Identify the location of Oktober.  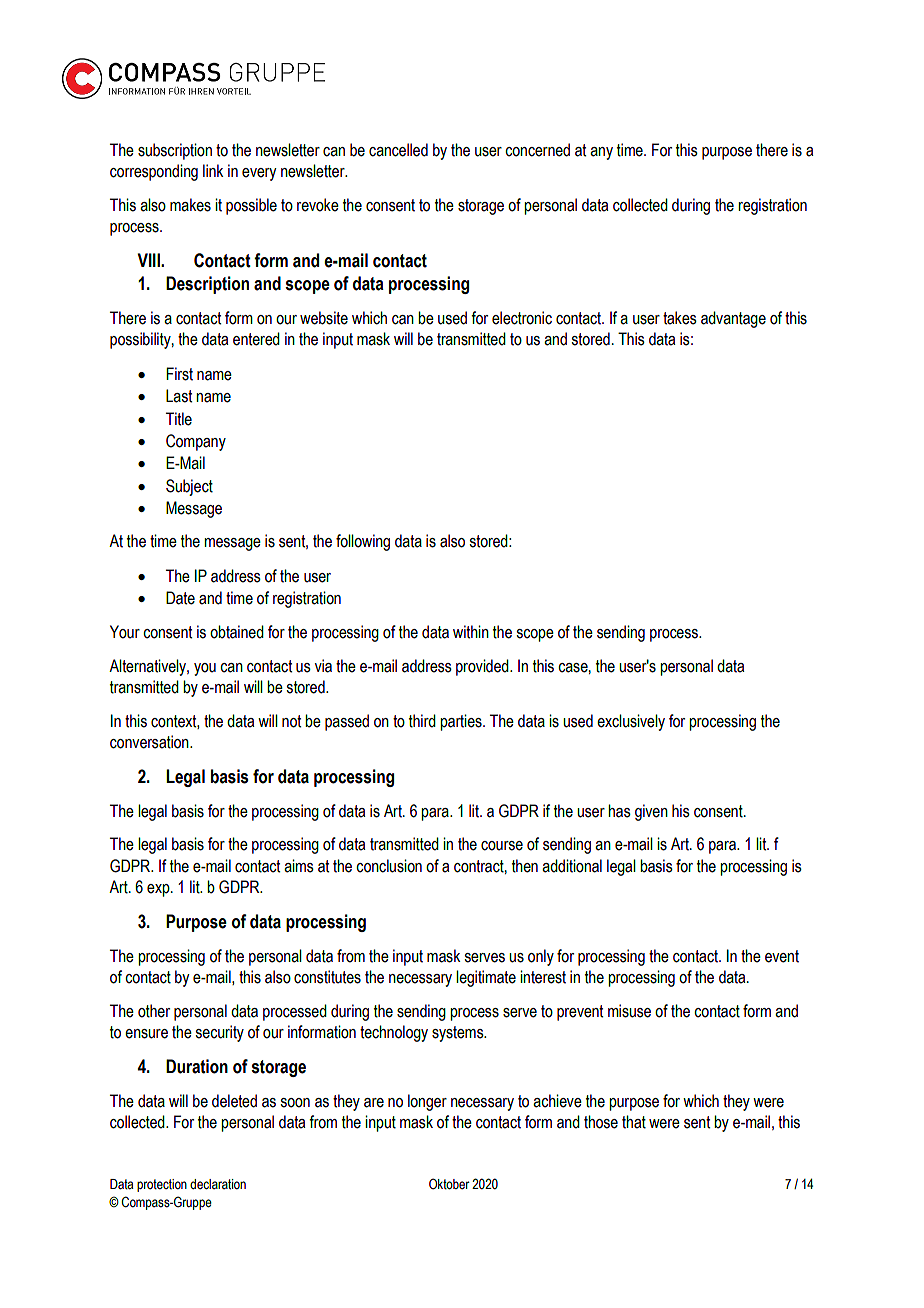
(449, 1184).
